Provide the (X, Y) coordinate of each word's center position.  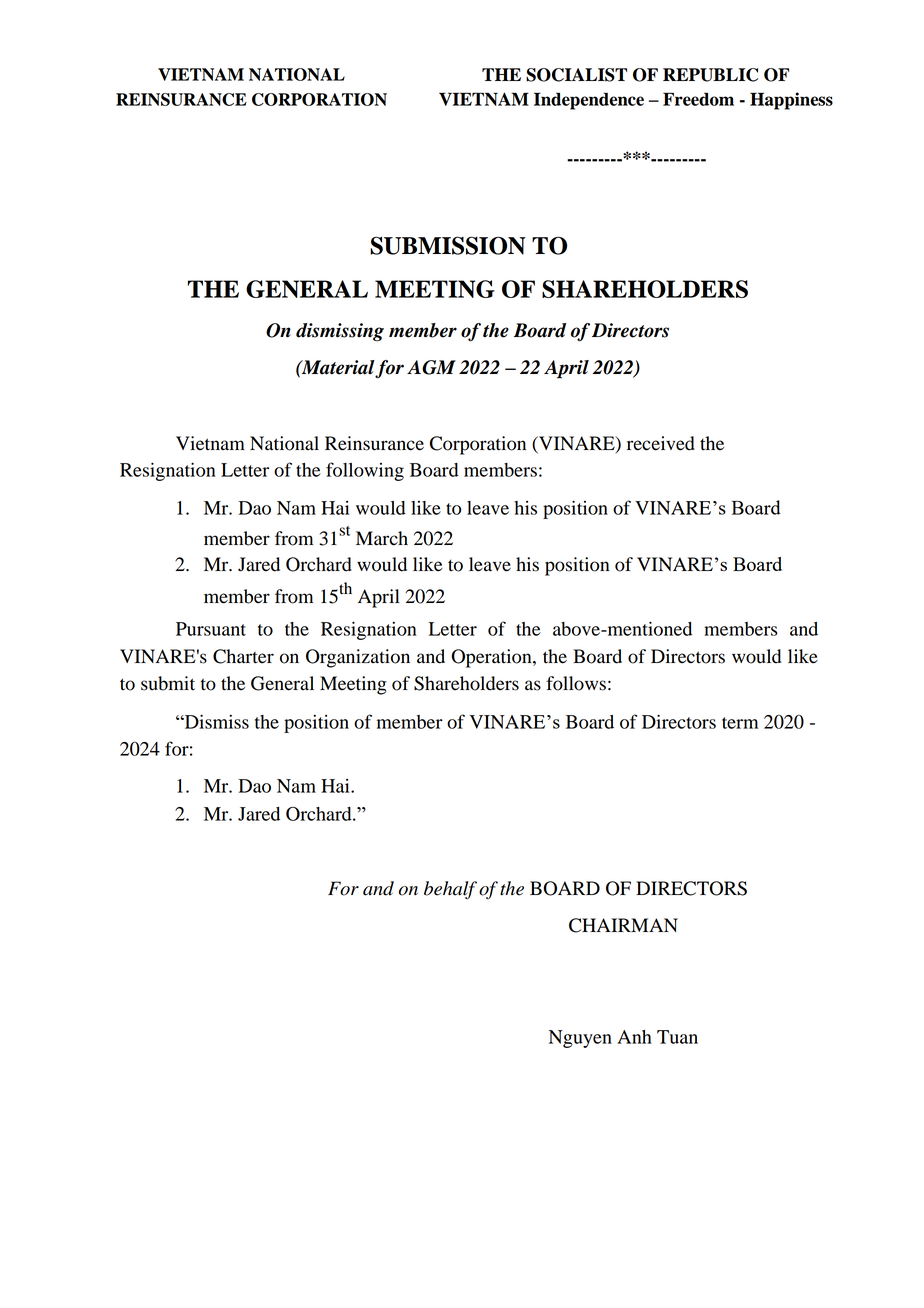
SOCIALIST (576, 75)
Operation (492, 658)
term (740, 723)
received (661, 443)
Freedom (698, 99)
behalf (450, 890)
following (365, 471)
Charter (243, 656)
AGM (431, 367)
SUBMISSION (447, 245)
